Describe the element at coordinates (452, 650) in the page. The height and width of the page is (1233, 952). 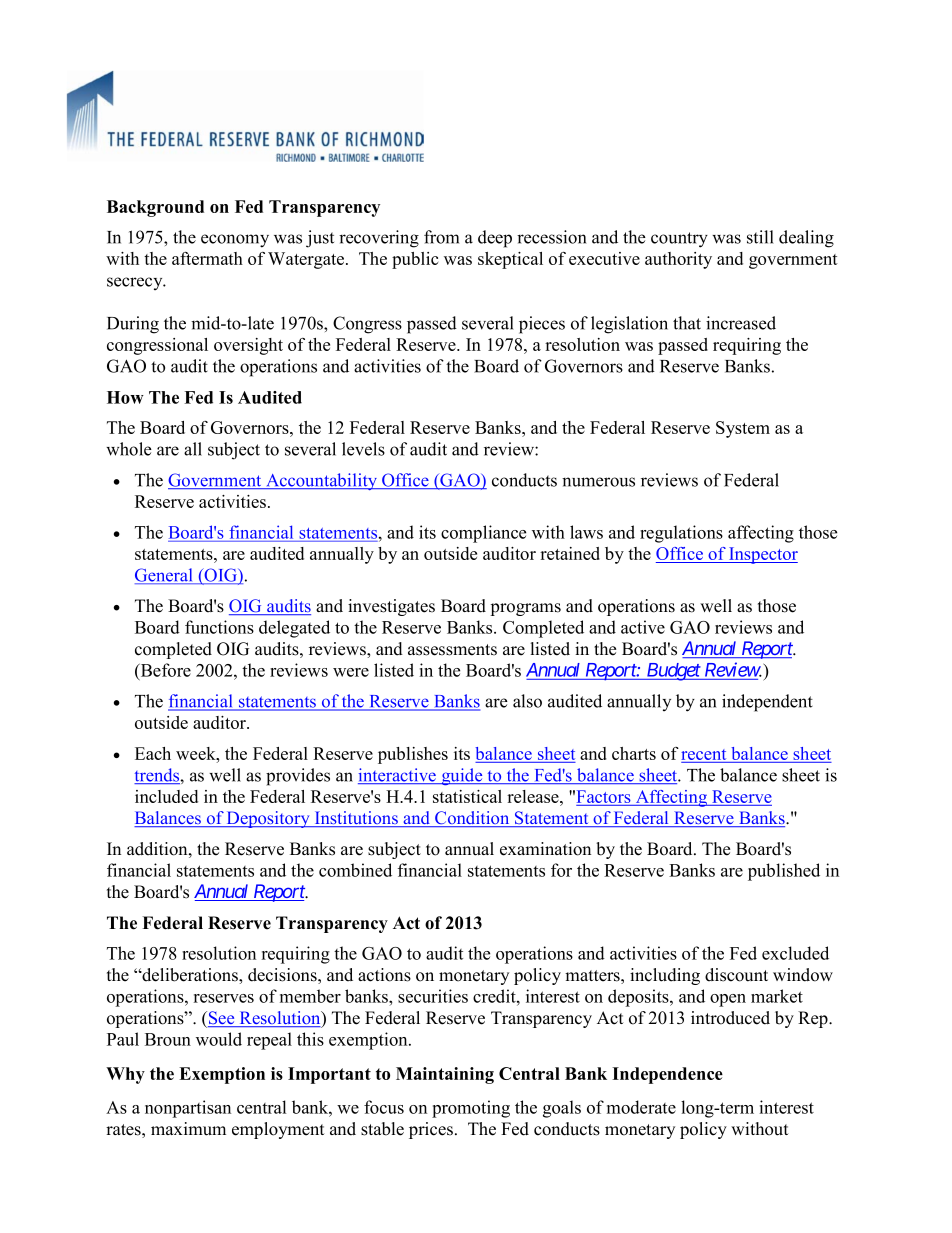
I see `assessments` at that location.
